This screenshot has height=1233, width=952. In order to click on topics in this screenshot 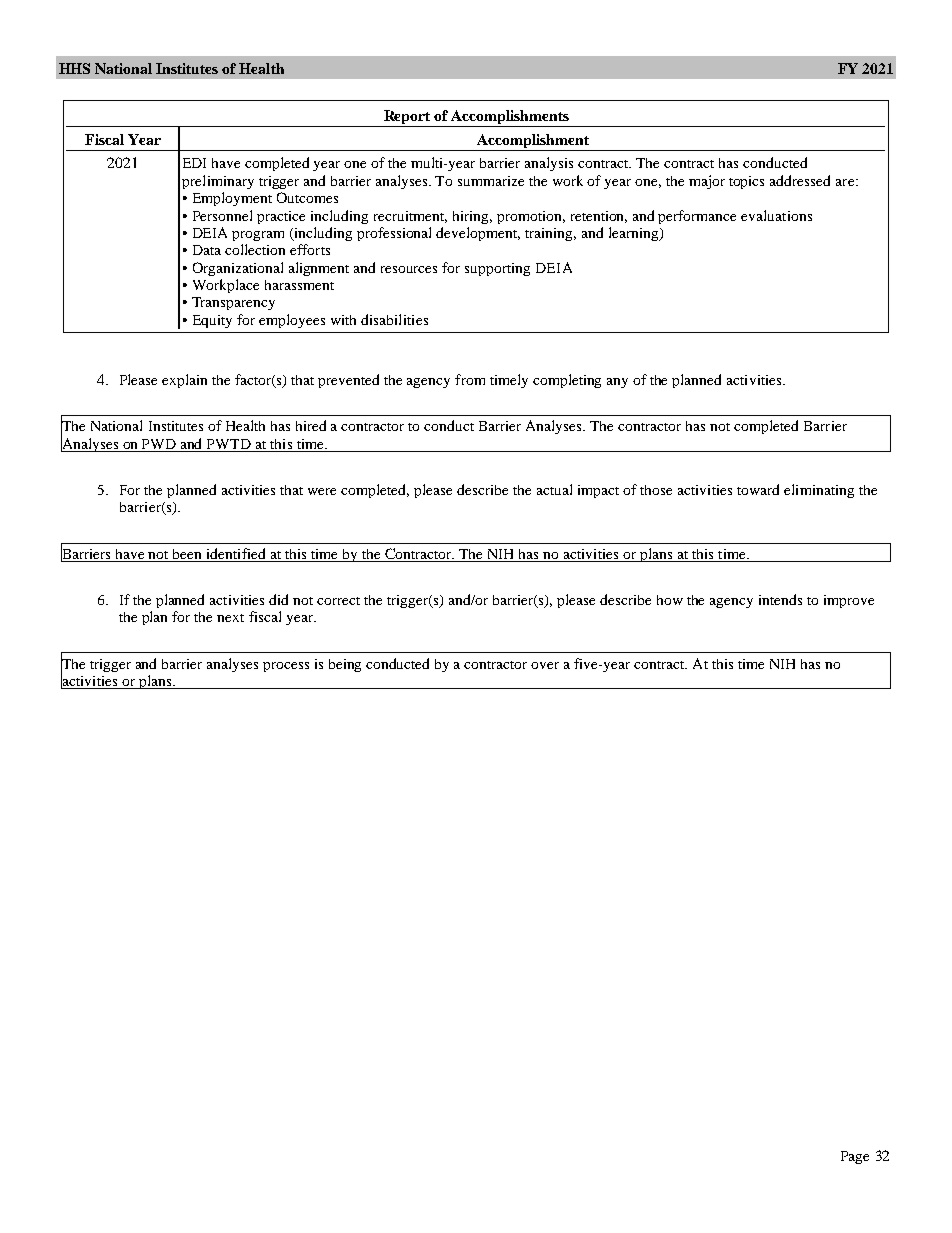, I will do `click(746, 182)`.
